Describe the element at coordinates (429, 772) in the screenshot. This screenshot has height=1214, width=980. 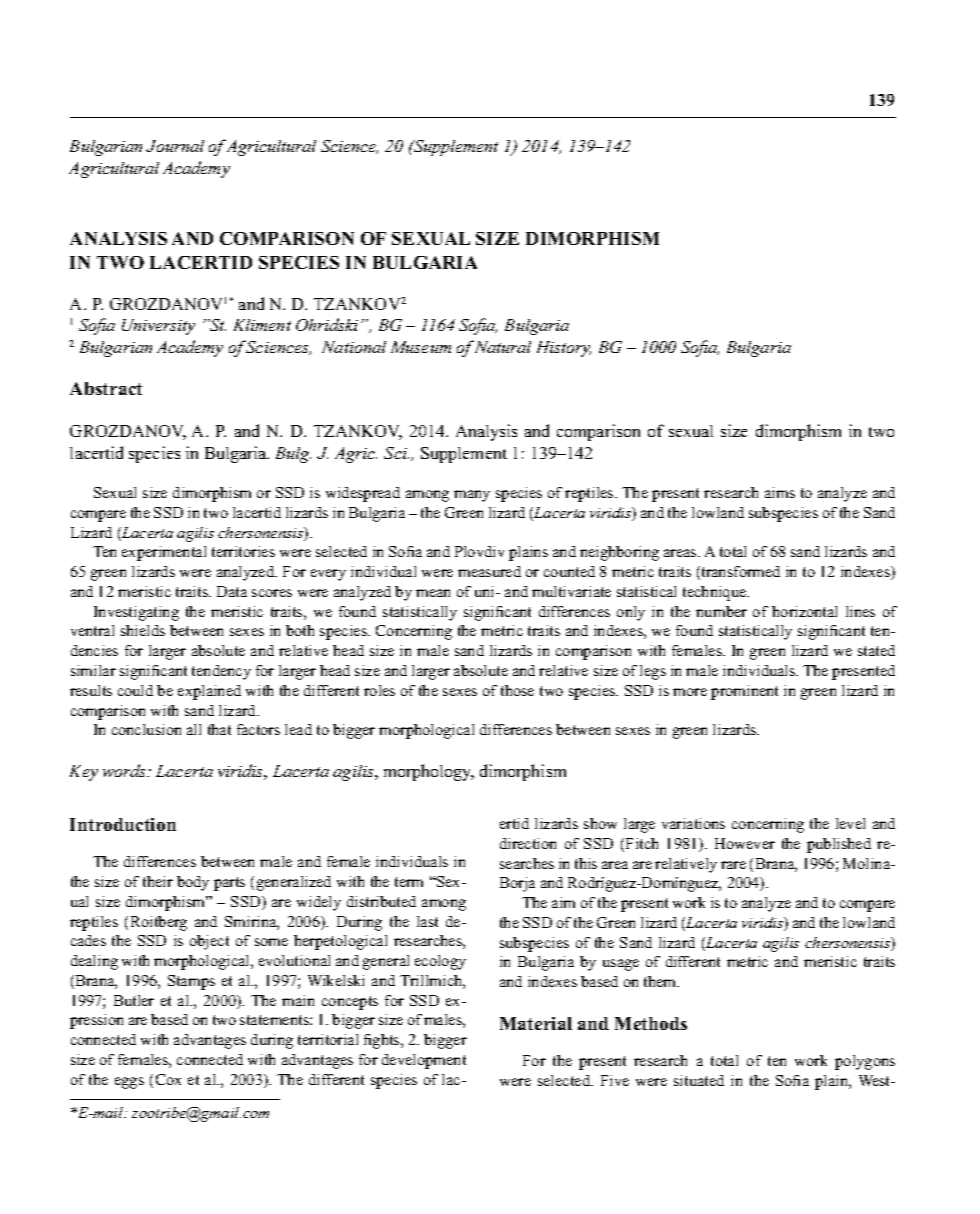
I see `morphology` at that location.
